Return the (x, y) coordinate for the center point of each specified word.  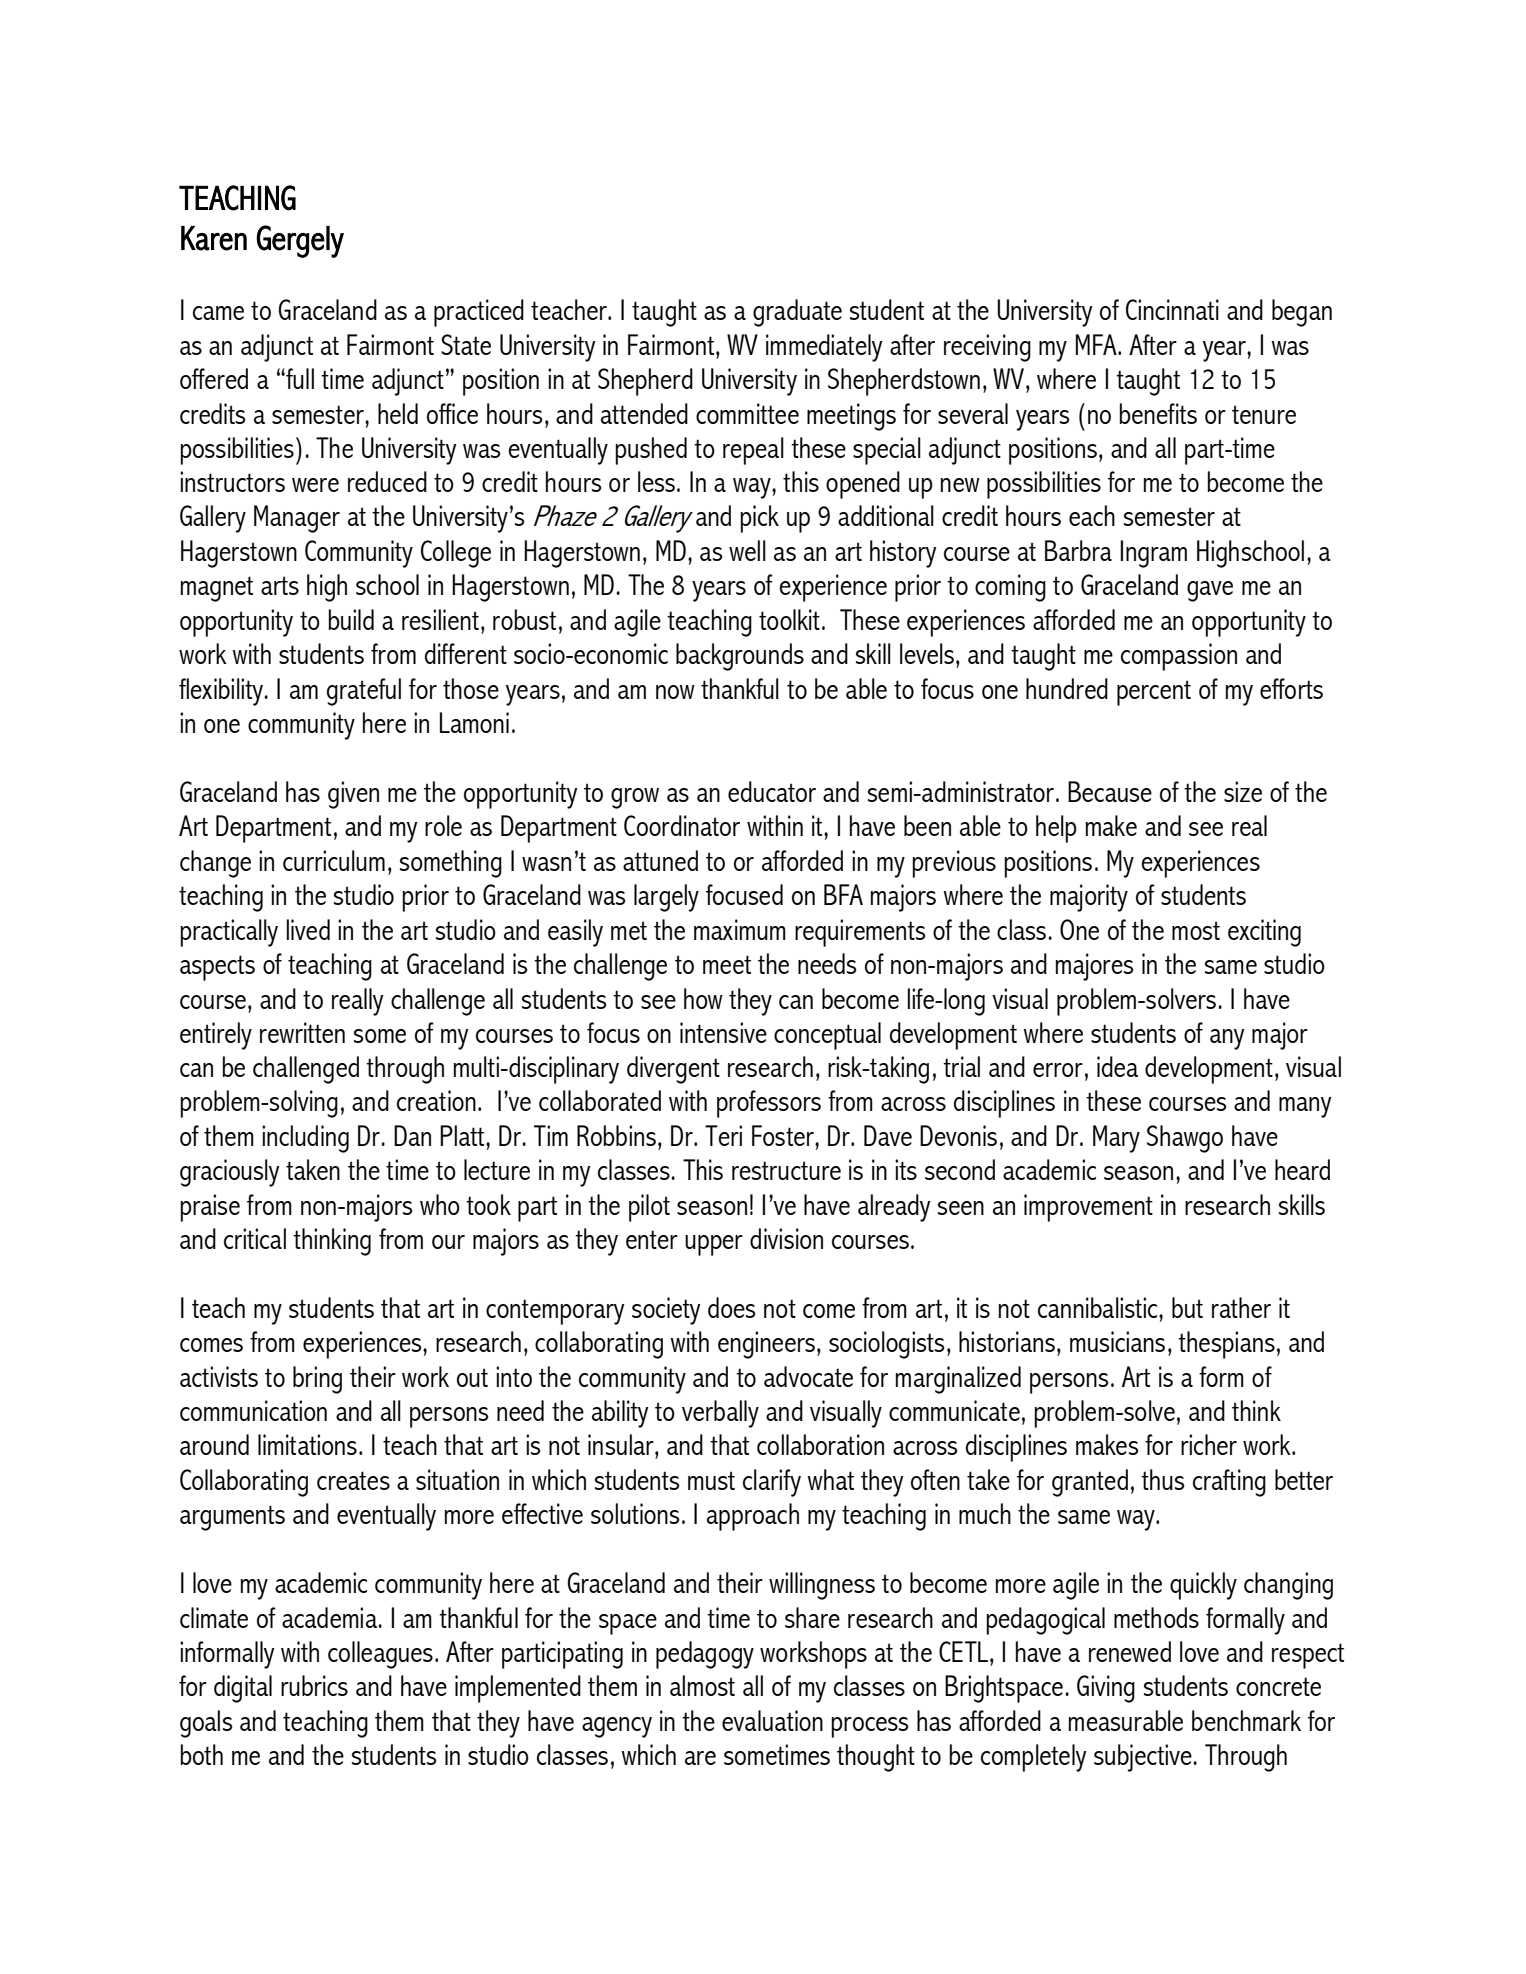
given (353, 795)
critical (255, 1238)
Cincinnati (1172, 309)
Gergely (300, 241)
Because (1110, 791)
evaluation (772, 1720)
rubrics (314, 1685)
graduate (797, 313)
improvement (1088, 1208)
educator (772, 791)
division (786, 1238)
